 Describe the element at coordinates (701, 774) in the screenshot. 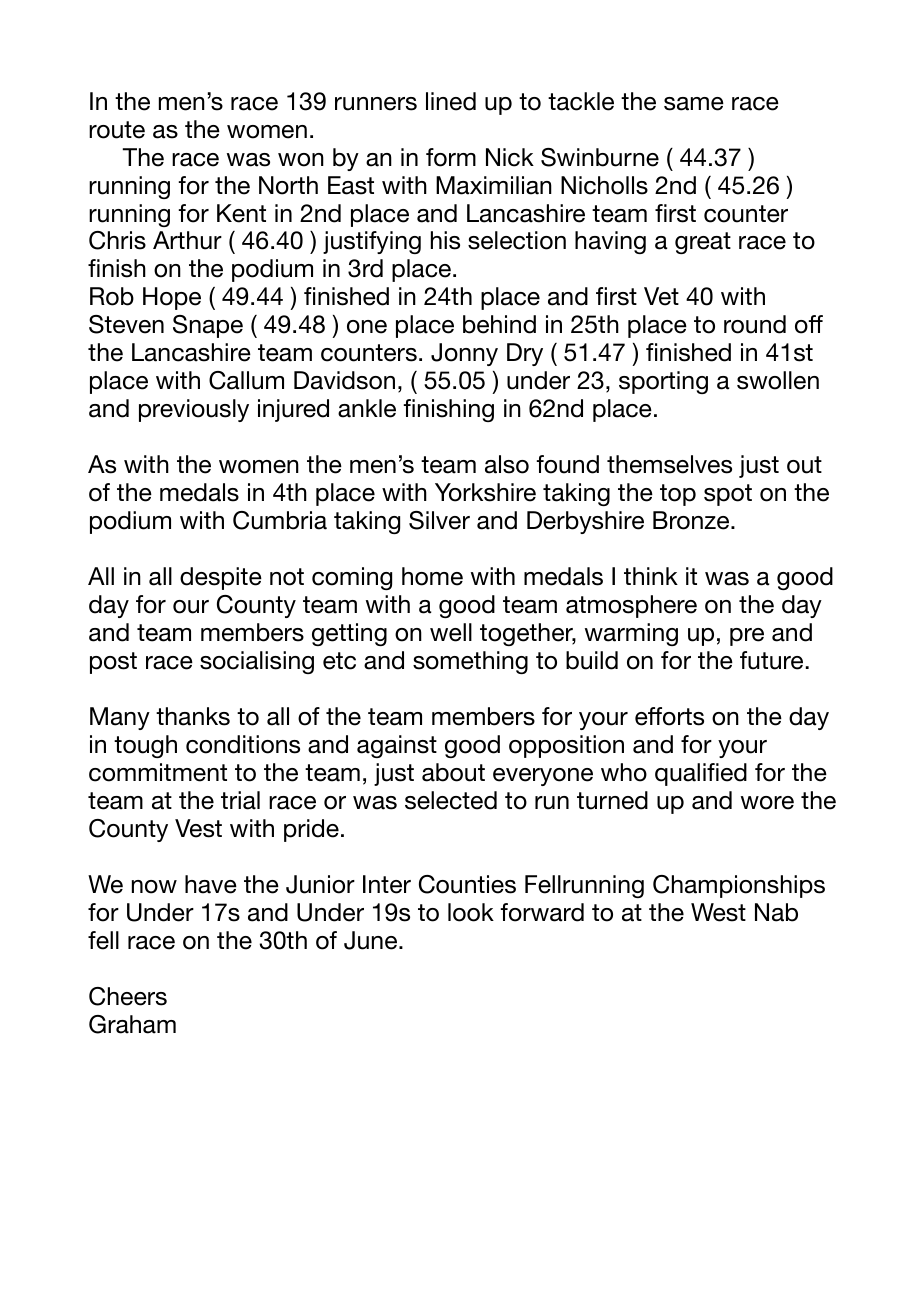

I see `qualified` at that location.
